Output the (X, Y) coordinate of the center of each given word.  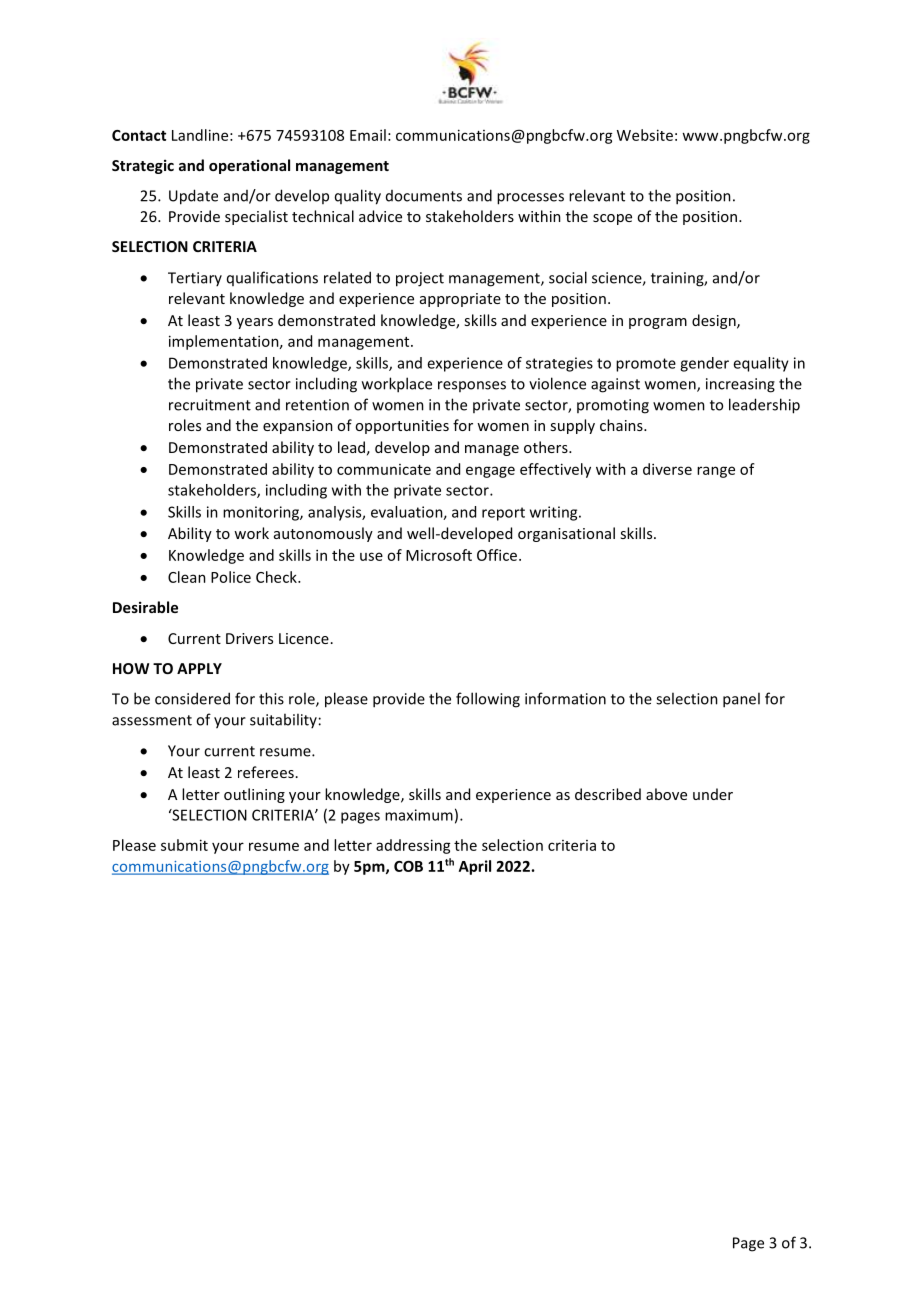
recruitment (210, 405)
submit (184, 845)
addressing (413, 846)
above (666, 794)
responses (472, 386)
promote (646, 365)
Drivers (249, 638)
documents (424, 196)
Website (645, 135)
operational (249, 166)
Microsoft (439, 555)
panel (741, 700)
